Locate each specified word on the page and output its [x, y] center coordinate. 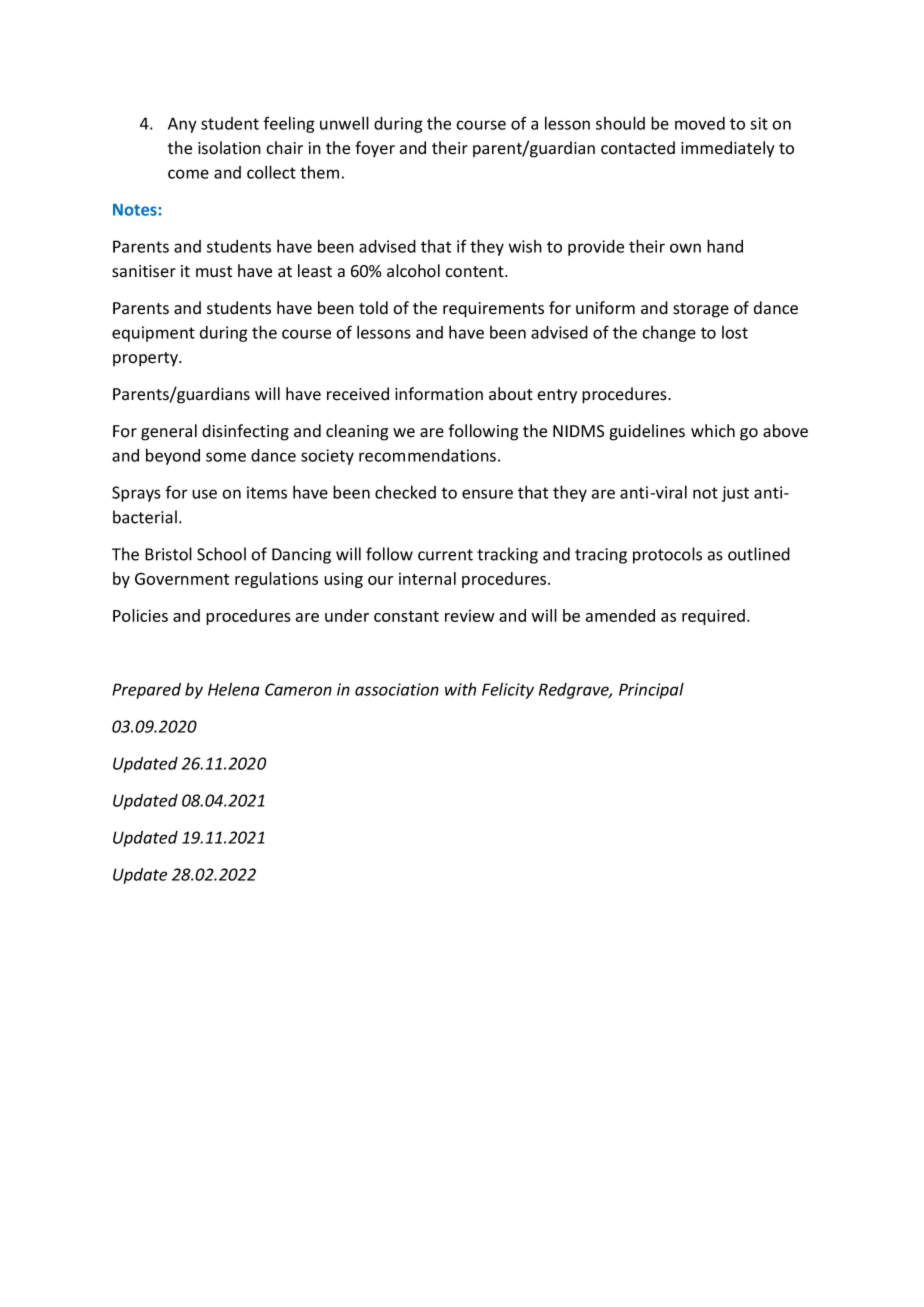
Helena [233, 689]
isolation [229, 148]
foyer [375, 149]
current [445, 555]
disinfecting [245, 432]
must [214, 272]
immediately [727, 149]
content [475, 272]
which [713, 431]
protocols [667, 555]
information [439, 394]
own [685, 248]
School [221, 554]
